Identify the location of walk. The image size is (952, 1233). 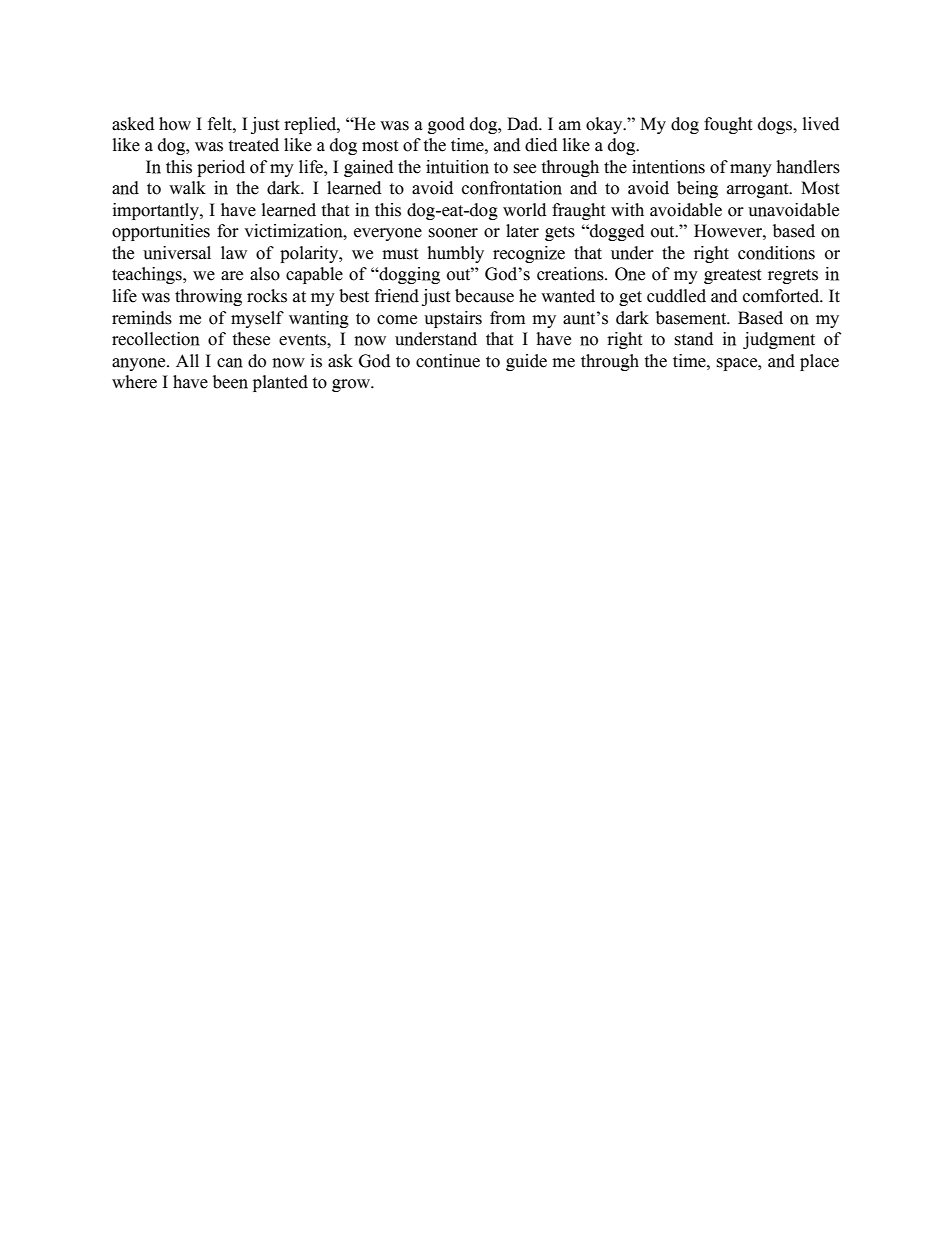
(187, 188).
